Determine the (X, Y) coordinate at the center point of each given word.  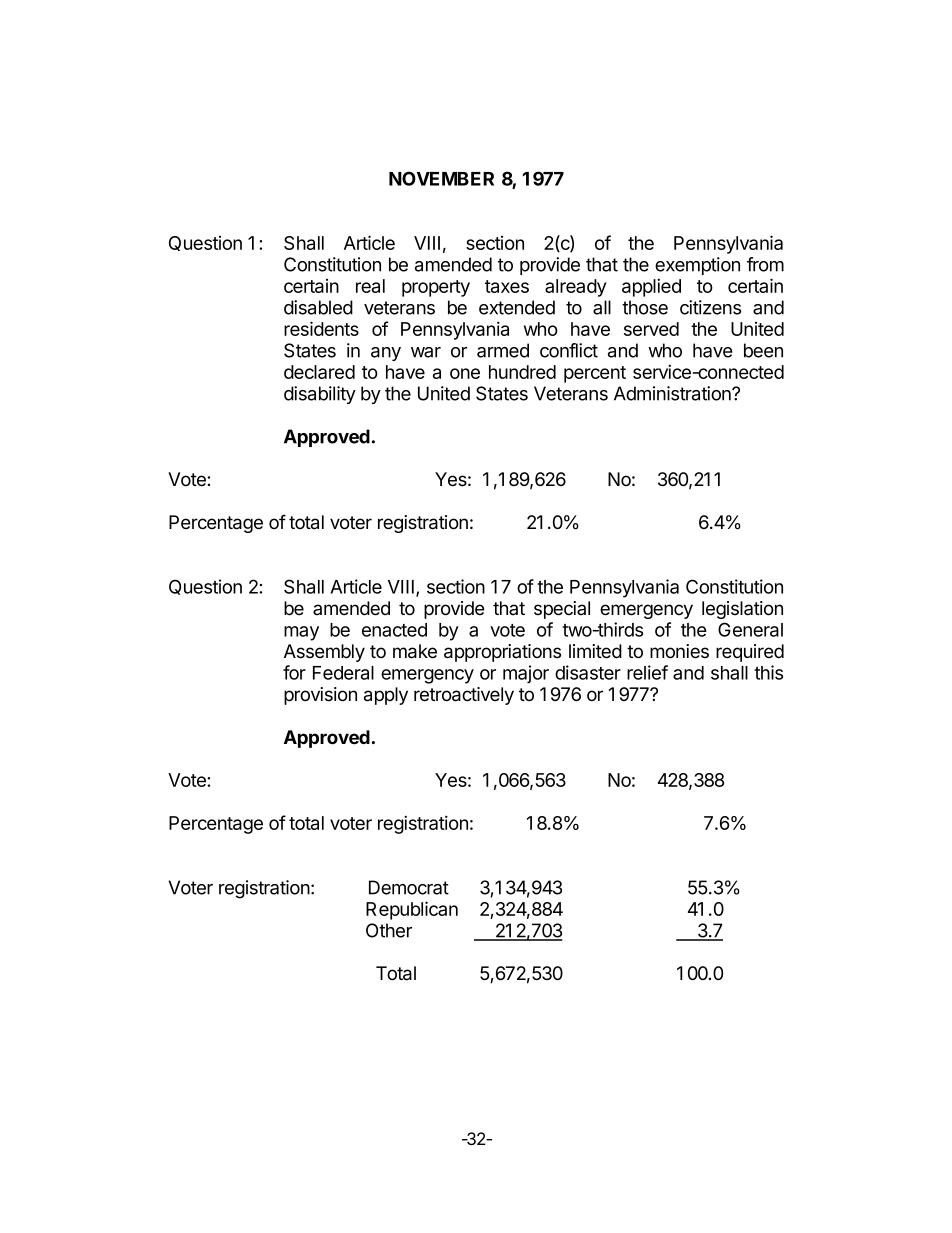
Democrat (409, 887)
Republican (412, 910)
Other (389, 930)
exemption (697, 266)
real (370, 286)
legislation (742, 610)
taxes (507, 286)
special (562, 610)
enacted (394, 630)
